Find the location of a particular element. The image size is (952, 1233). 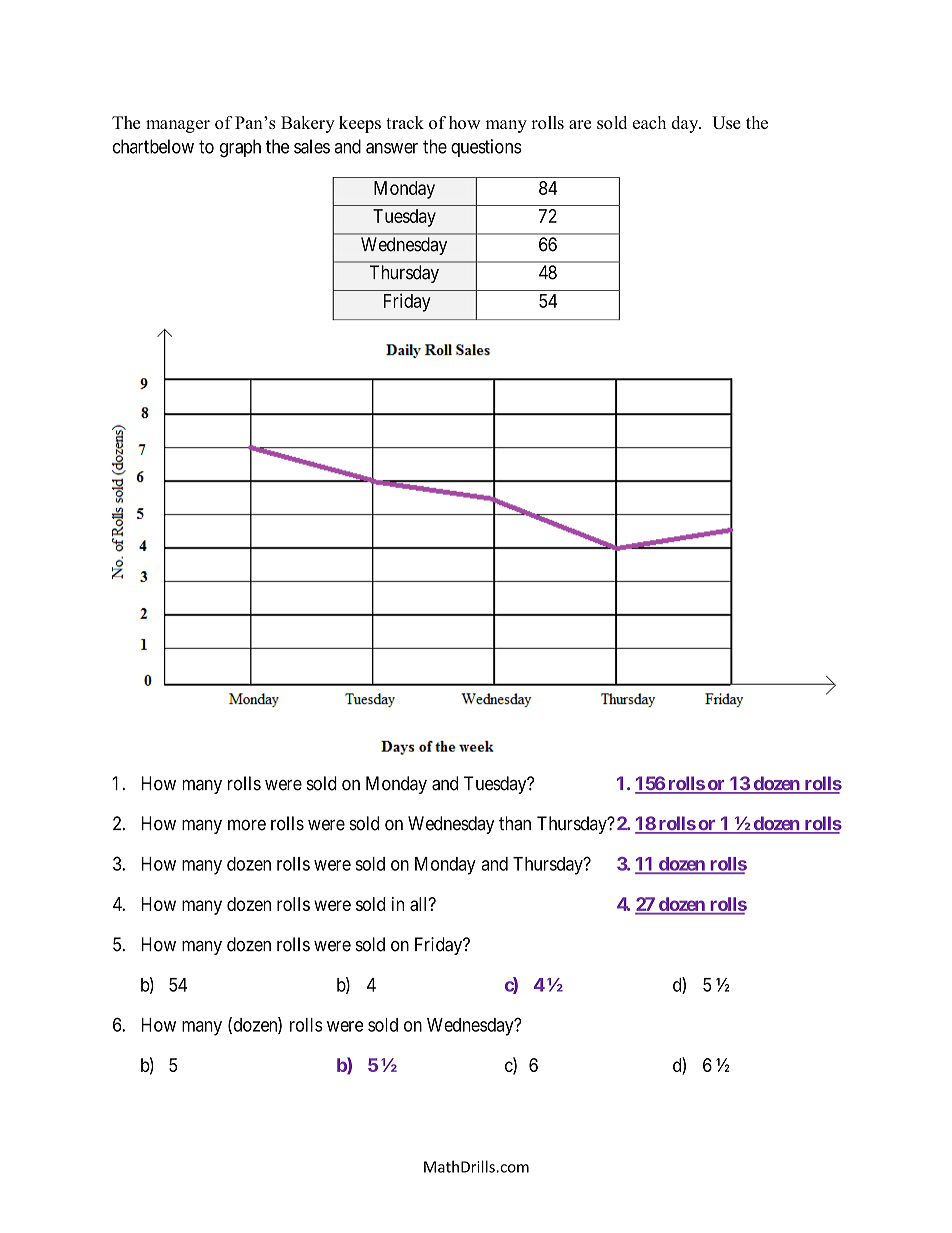

more is located at coordinates (247, 825).
